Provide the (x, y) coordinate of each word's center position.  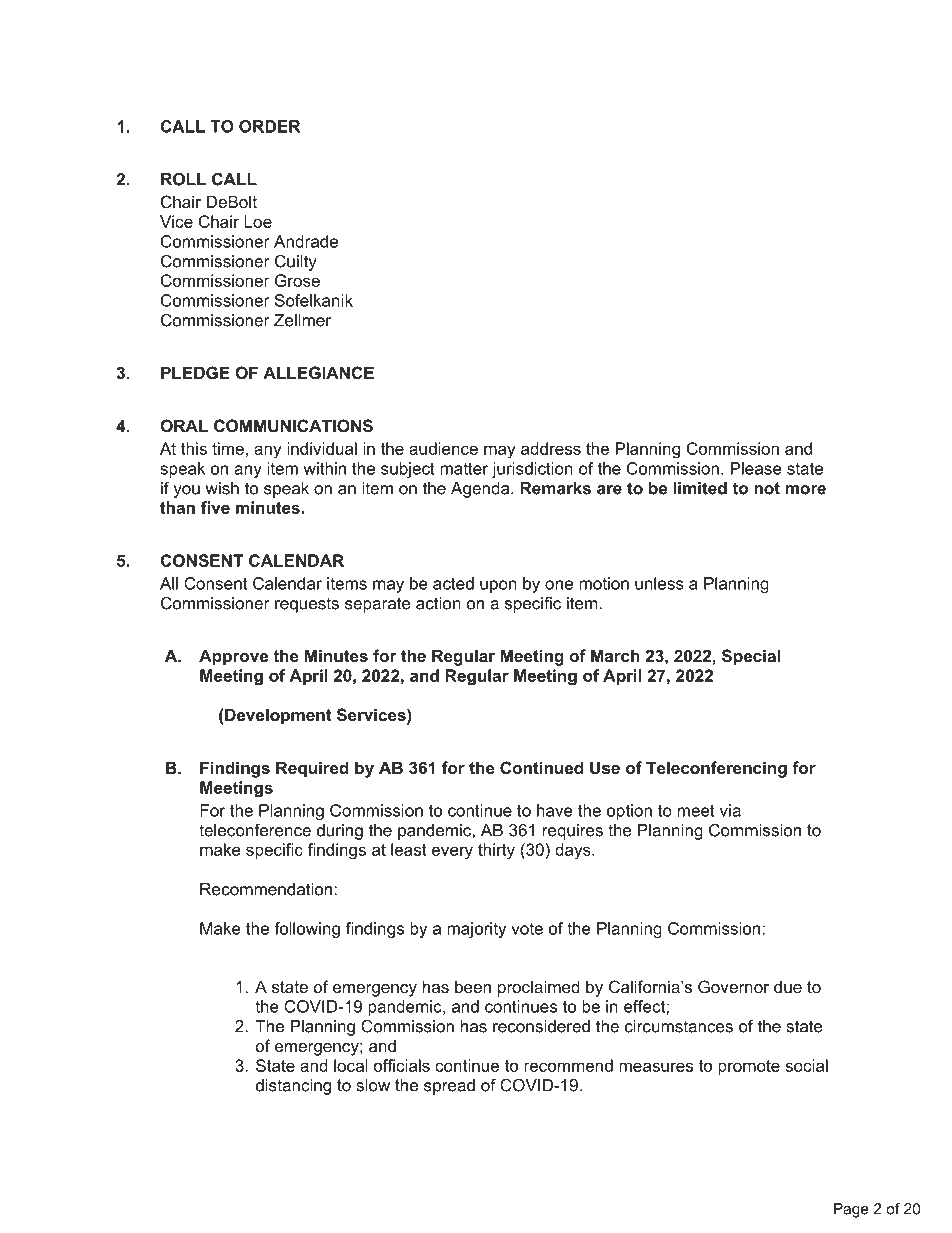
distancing (293, 1087)
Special (751, 657)
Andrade (306, 241)
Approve (233, 657)
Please (756, 468)
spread (449, 1087)
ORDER (269, 126)
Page (851, 1210)
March (615, 655)
